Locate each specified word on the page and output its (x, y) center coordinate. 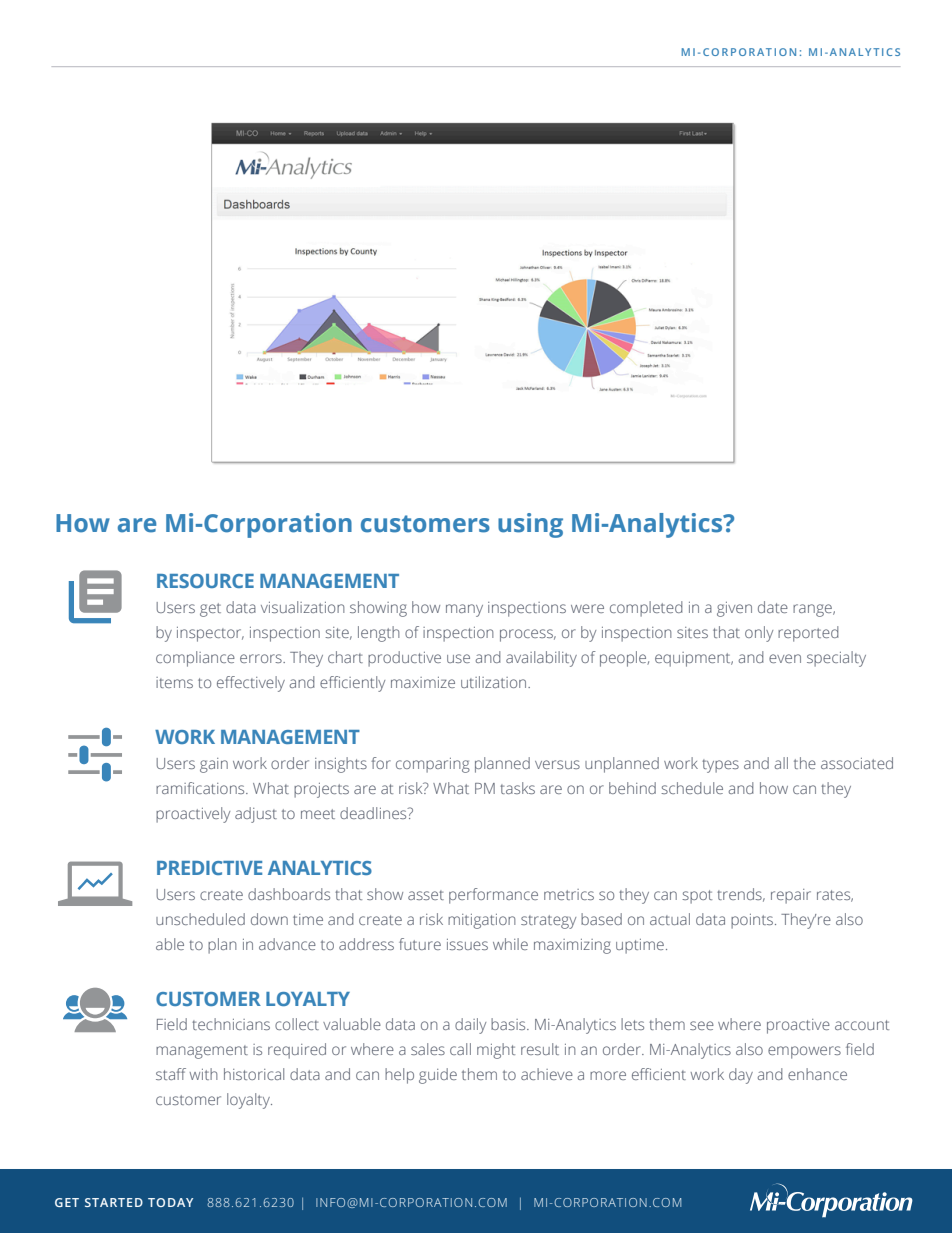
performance (493, 896)
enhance (817, 1074)
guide (438, 1076)
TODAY (170, 1202)
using (530, 525)
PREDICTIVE (209, 868)
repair (791, 896)
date (773, 607)
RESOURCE (205, 581)
